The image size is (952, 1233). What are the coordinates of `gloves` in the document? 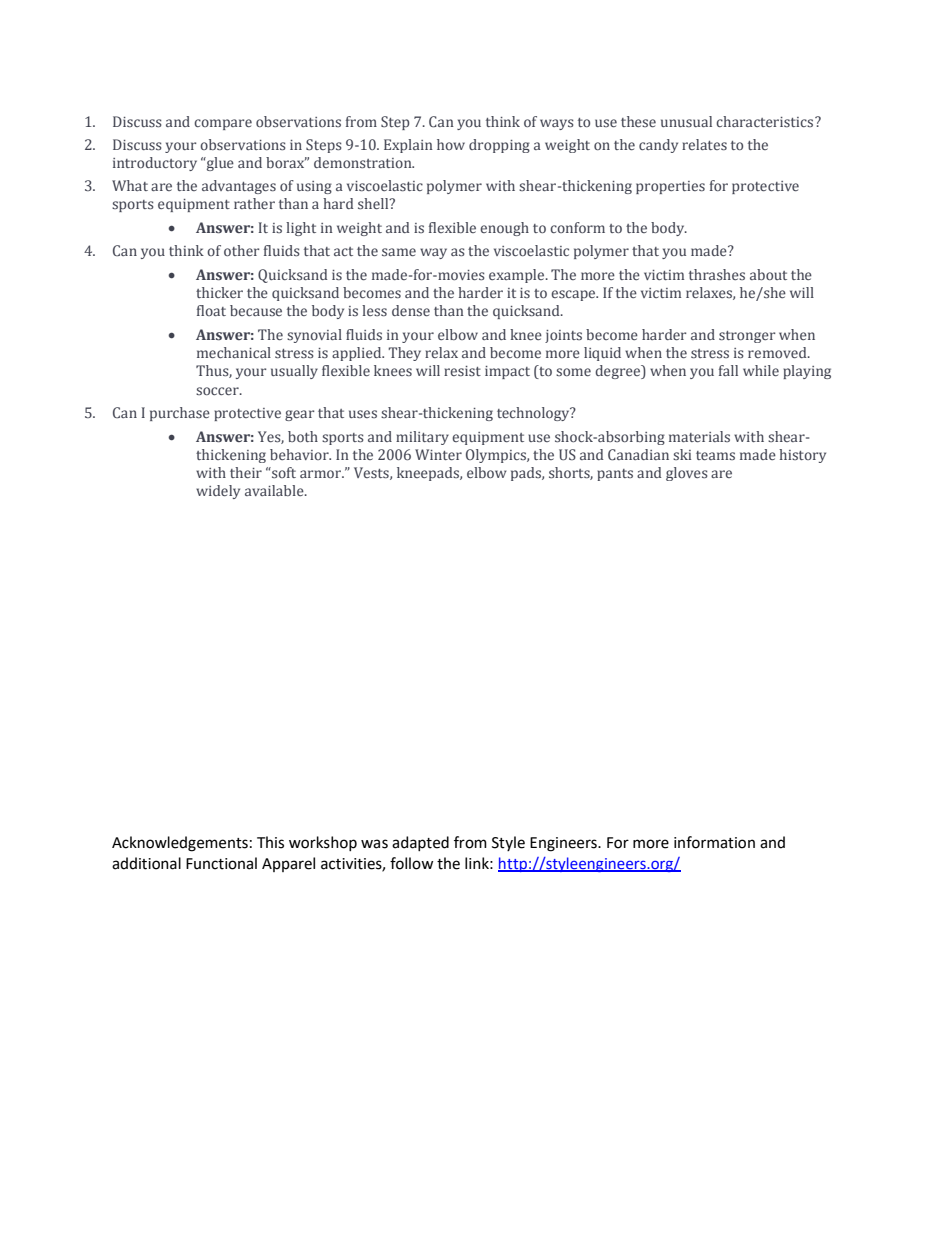 It's located at (687, 474).
